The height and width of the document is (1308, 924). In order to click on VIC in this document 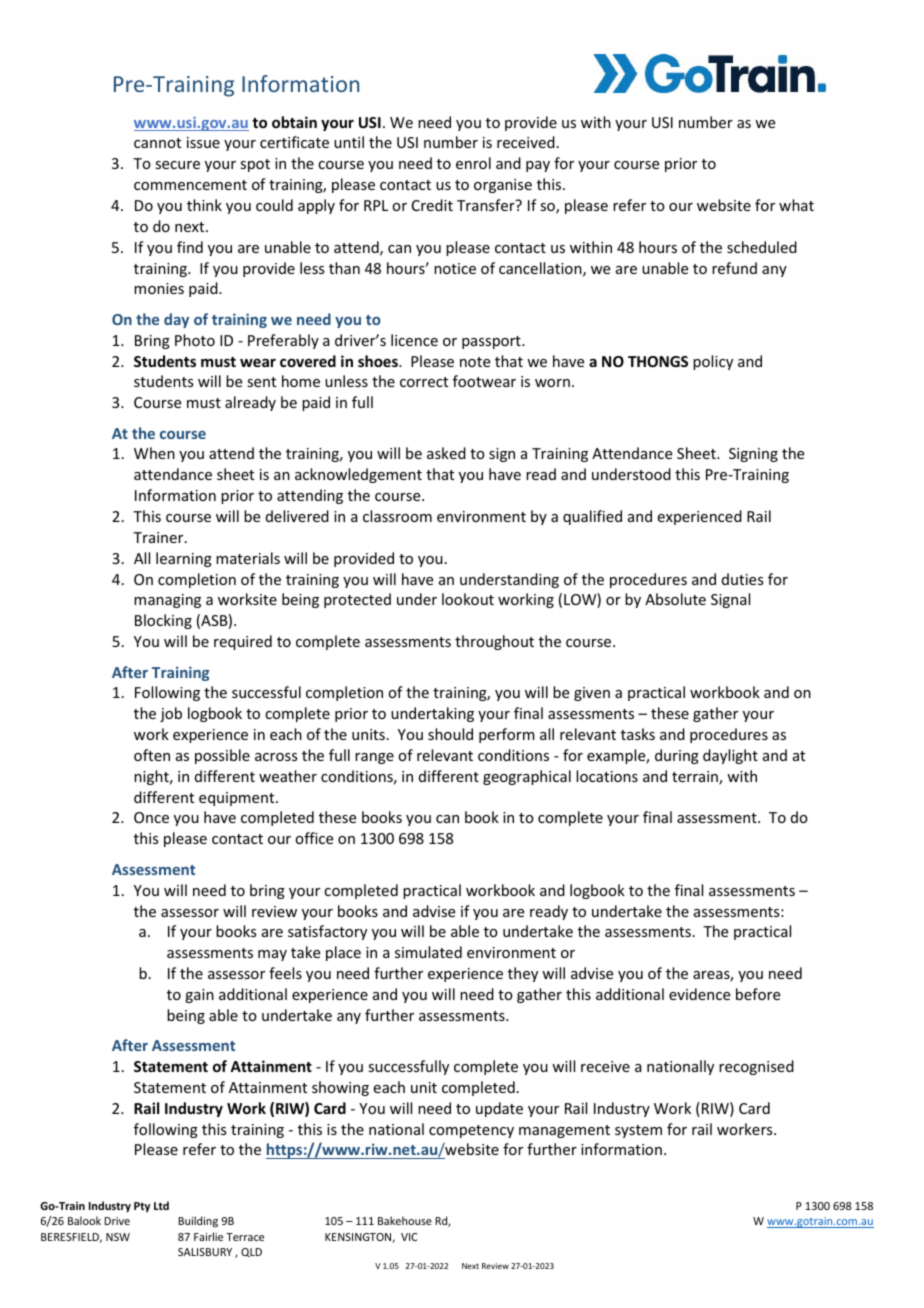, I will do `click(409, 1237)`.
